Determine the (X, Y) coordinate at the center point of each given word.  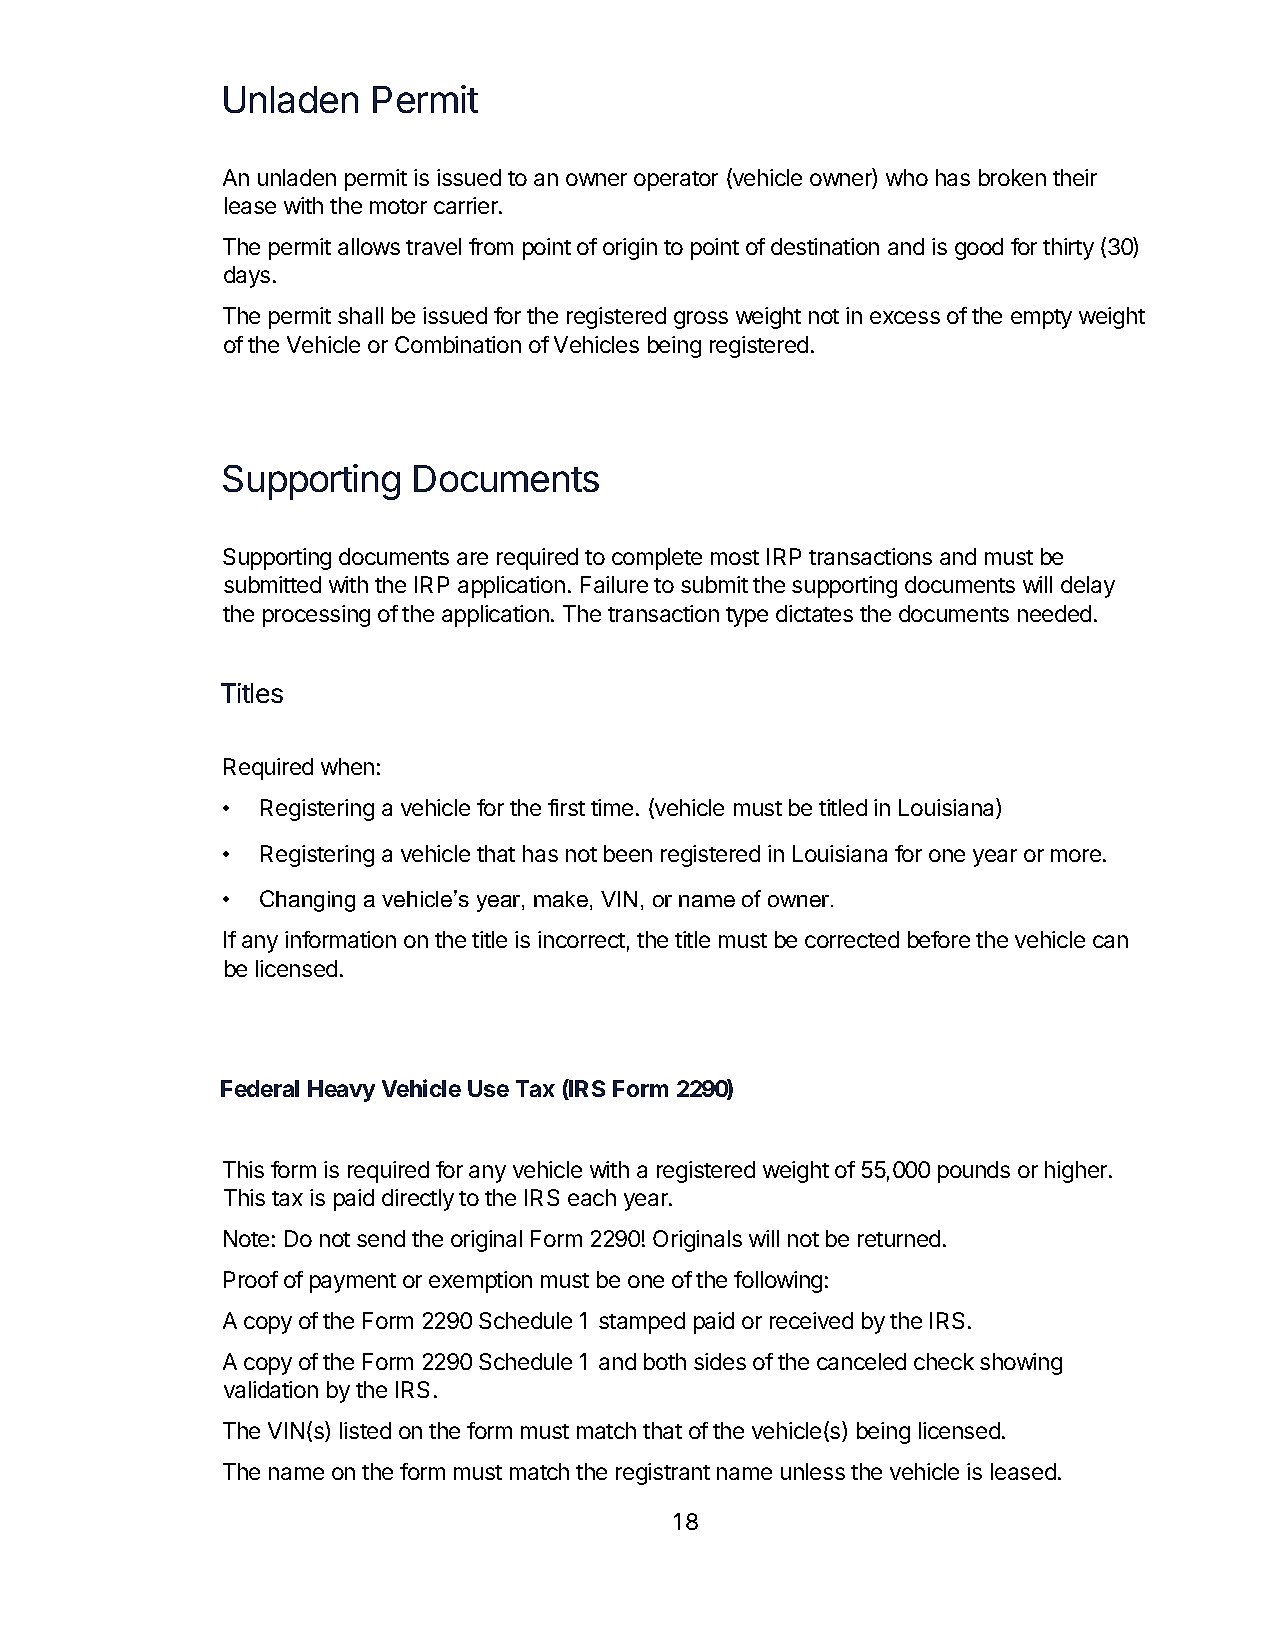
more (1076, 855)
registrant (663, 1474)
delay (1088, 587)
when (347, 766)
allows (369, 246)
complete (657, 559)
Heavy (341, 1091)
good (979, 249)
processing (316, 616)
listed (365, 1430)
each (592, 1197)
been (628, 853)
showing (1021, 1364)
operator (676, 181)
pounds (974, 1172)
